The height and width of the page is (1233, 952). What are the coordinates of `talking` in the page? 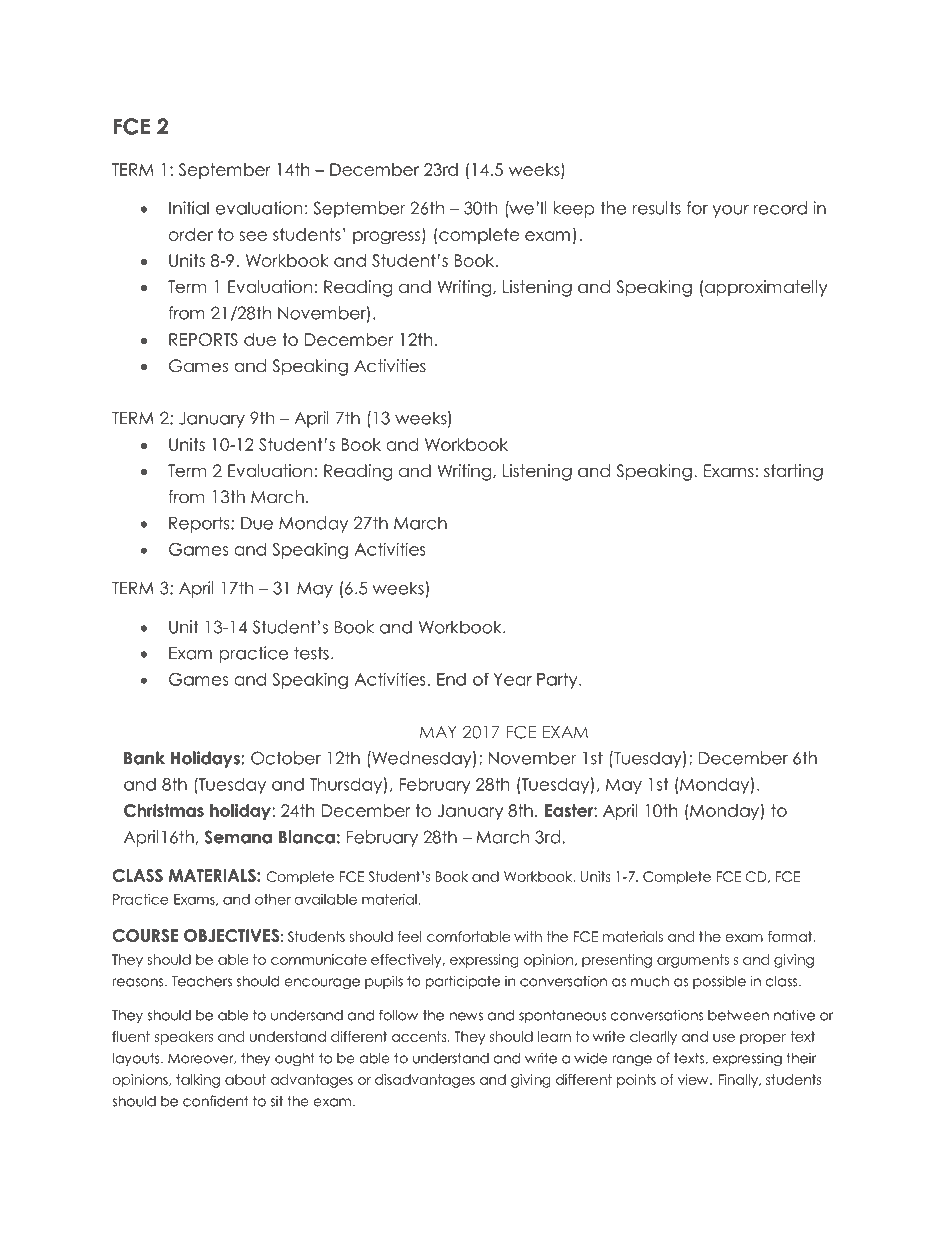 It's located at (198, 1081).
